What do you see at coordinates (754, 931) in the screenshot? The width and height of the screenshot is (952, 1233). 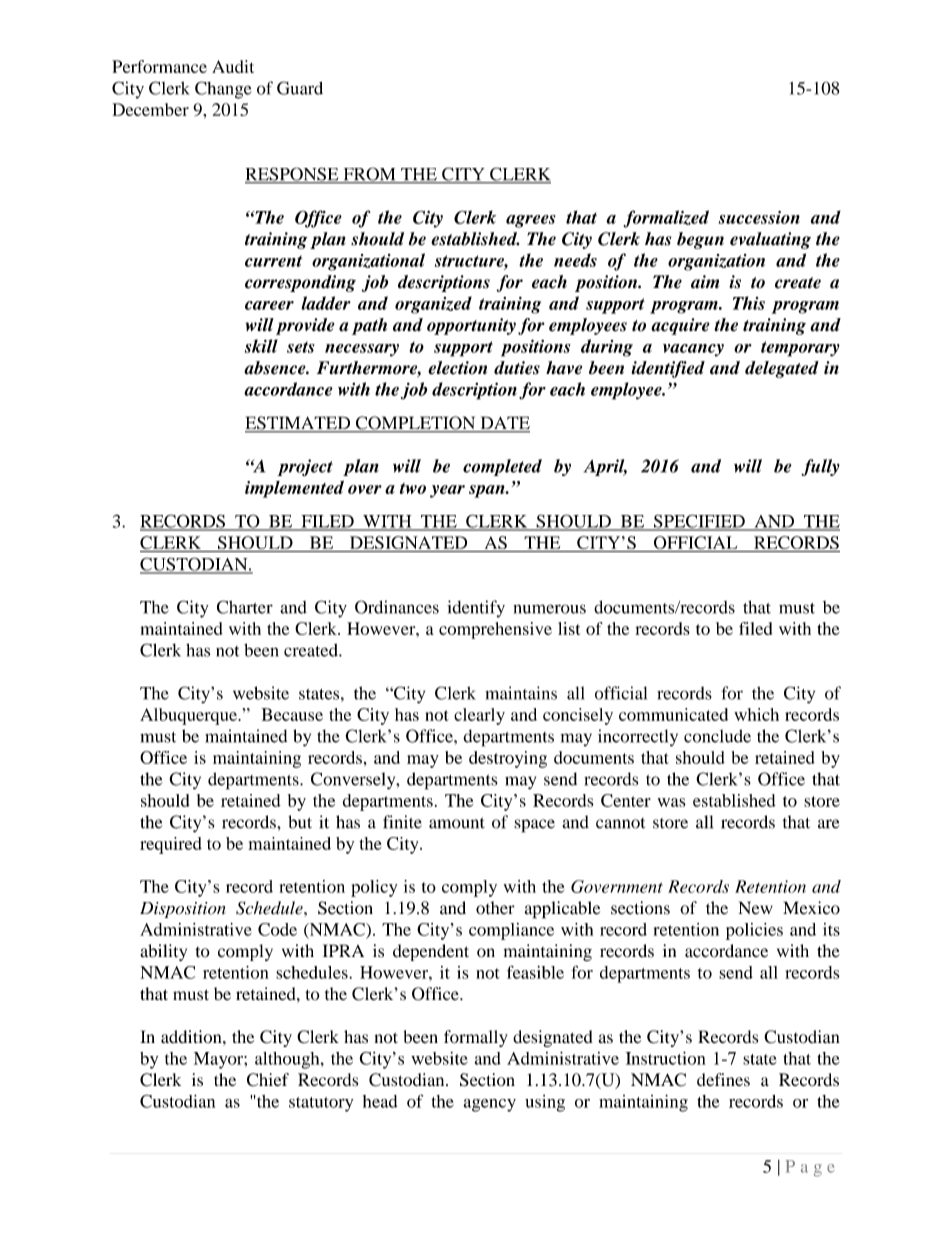 I see `policies` at bounding box center [754, 931].
